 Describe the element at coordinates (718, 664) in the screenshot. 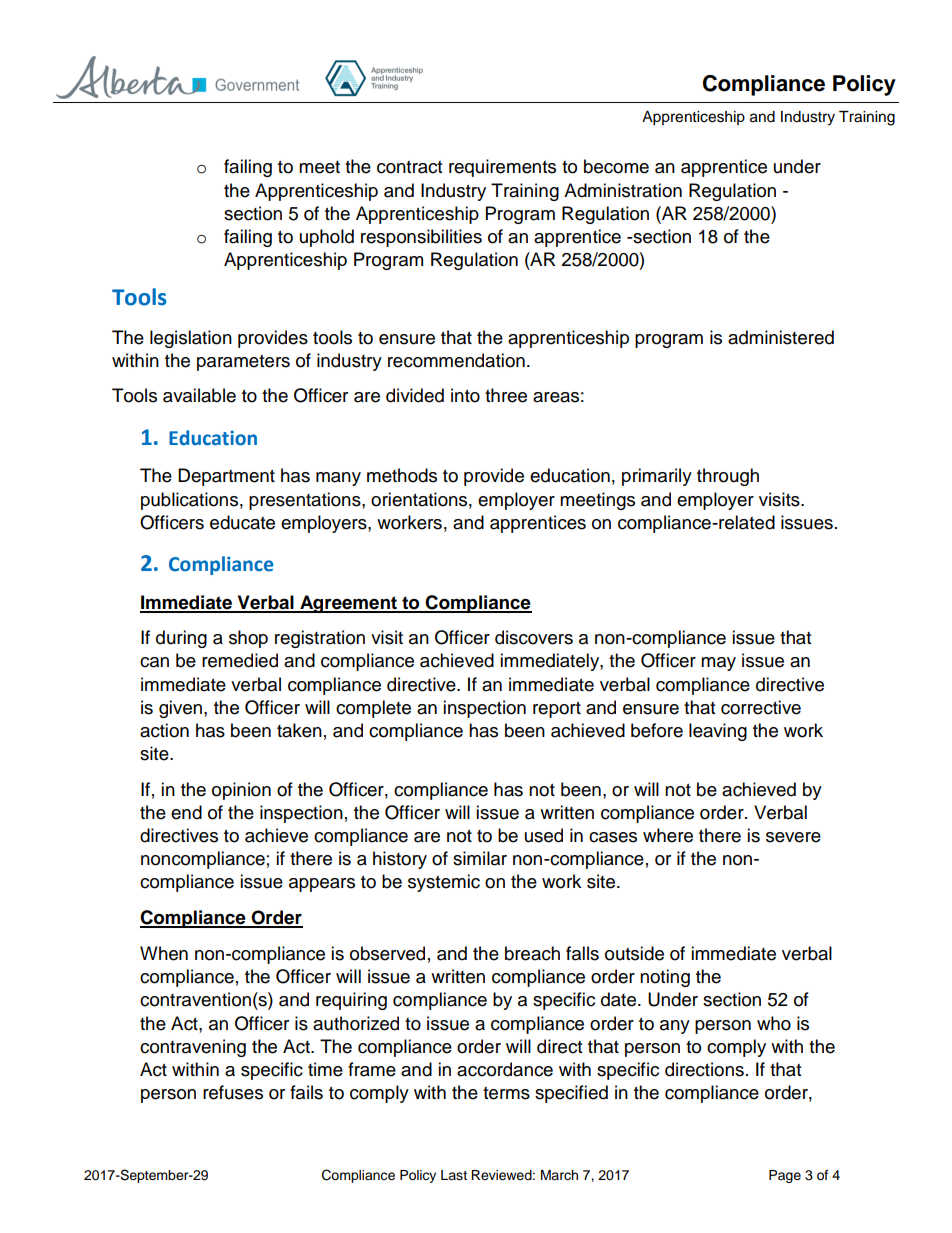

I see `may` at that location.
